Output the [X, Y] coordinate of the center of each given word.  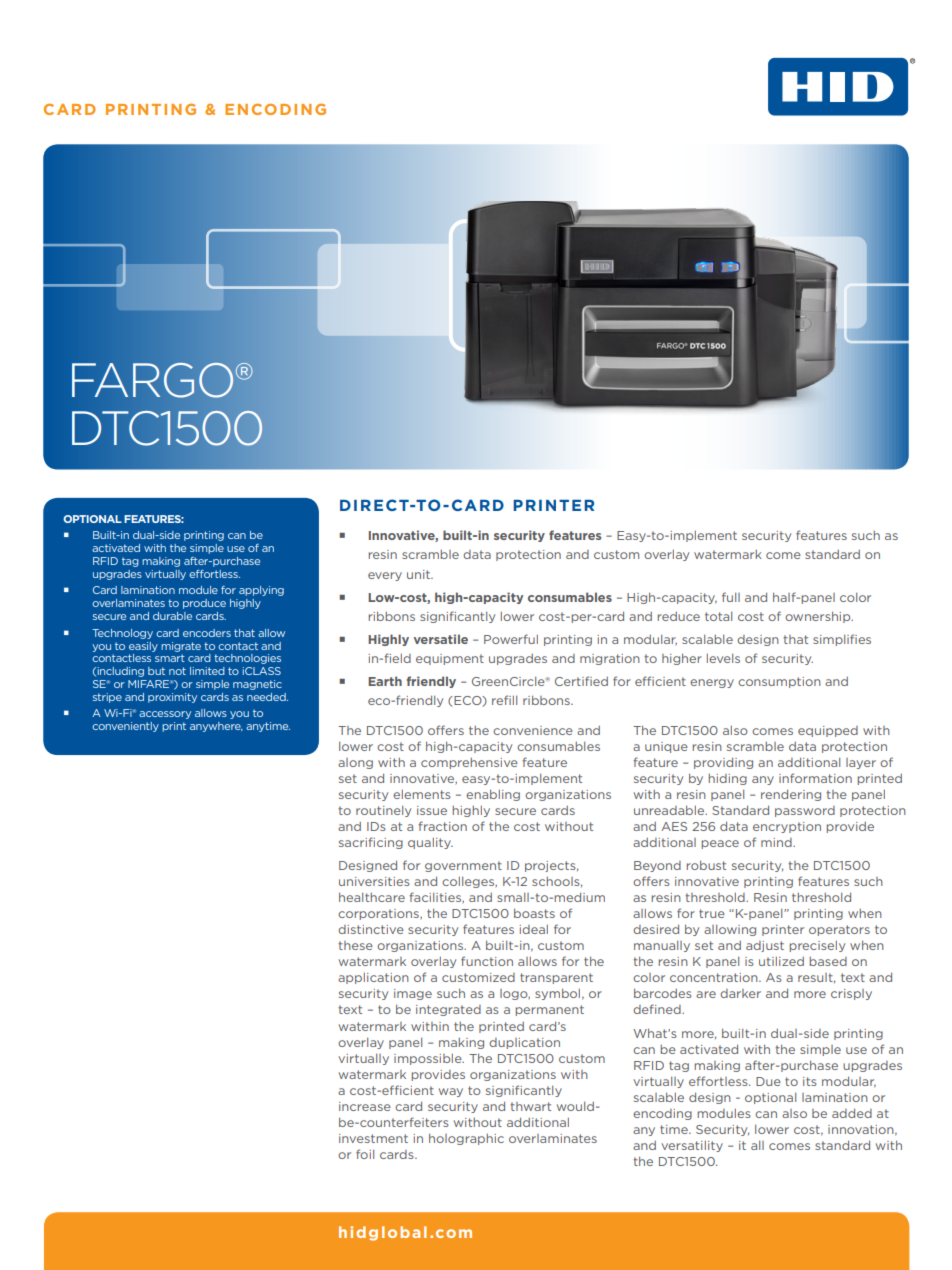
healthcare [372, 897]
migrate [181, 647]
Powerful [511, 639]
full [731, 597]
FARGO [154, 380]
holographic [466, 1139]
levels [723, 658]
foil [365, 1154]
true [712, 913]
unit [419, 574]
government [463, 866]
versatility [692, 1146]
